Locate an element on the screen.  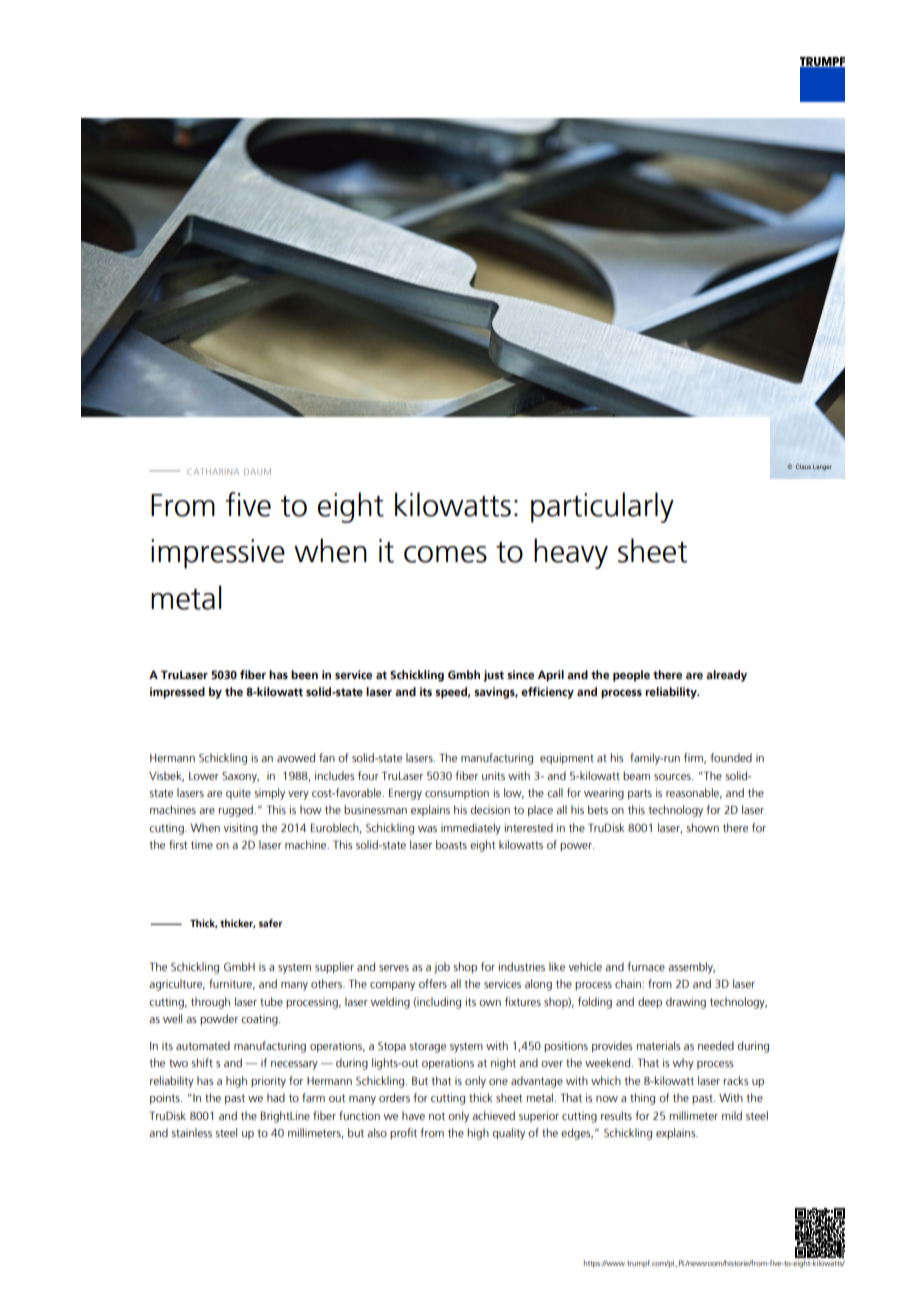
comes is located at coordinates (445, 554).
